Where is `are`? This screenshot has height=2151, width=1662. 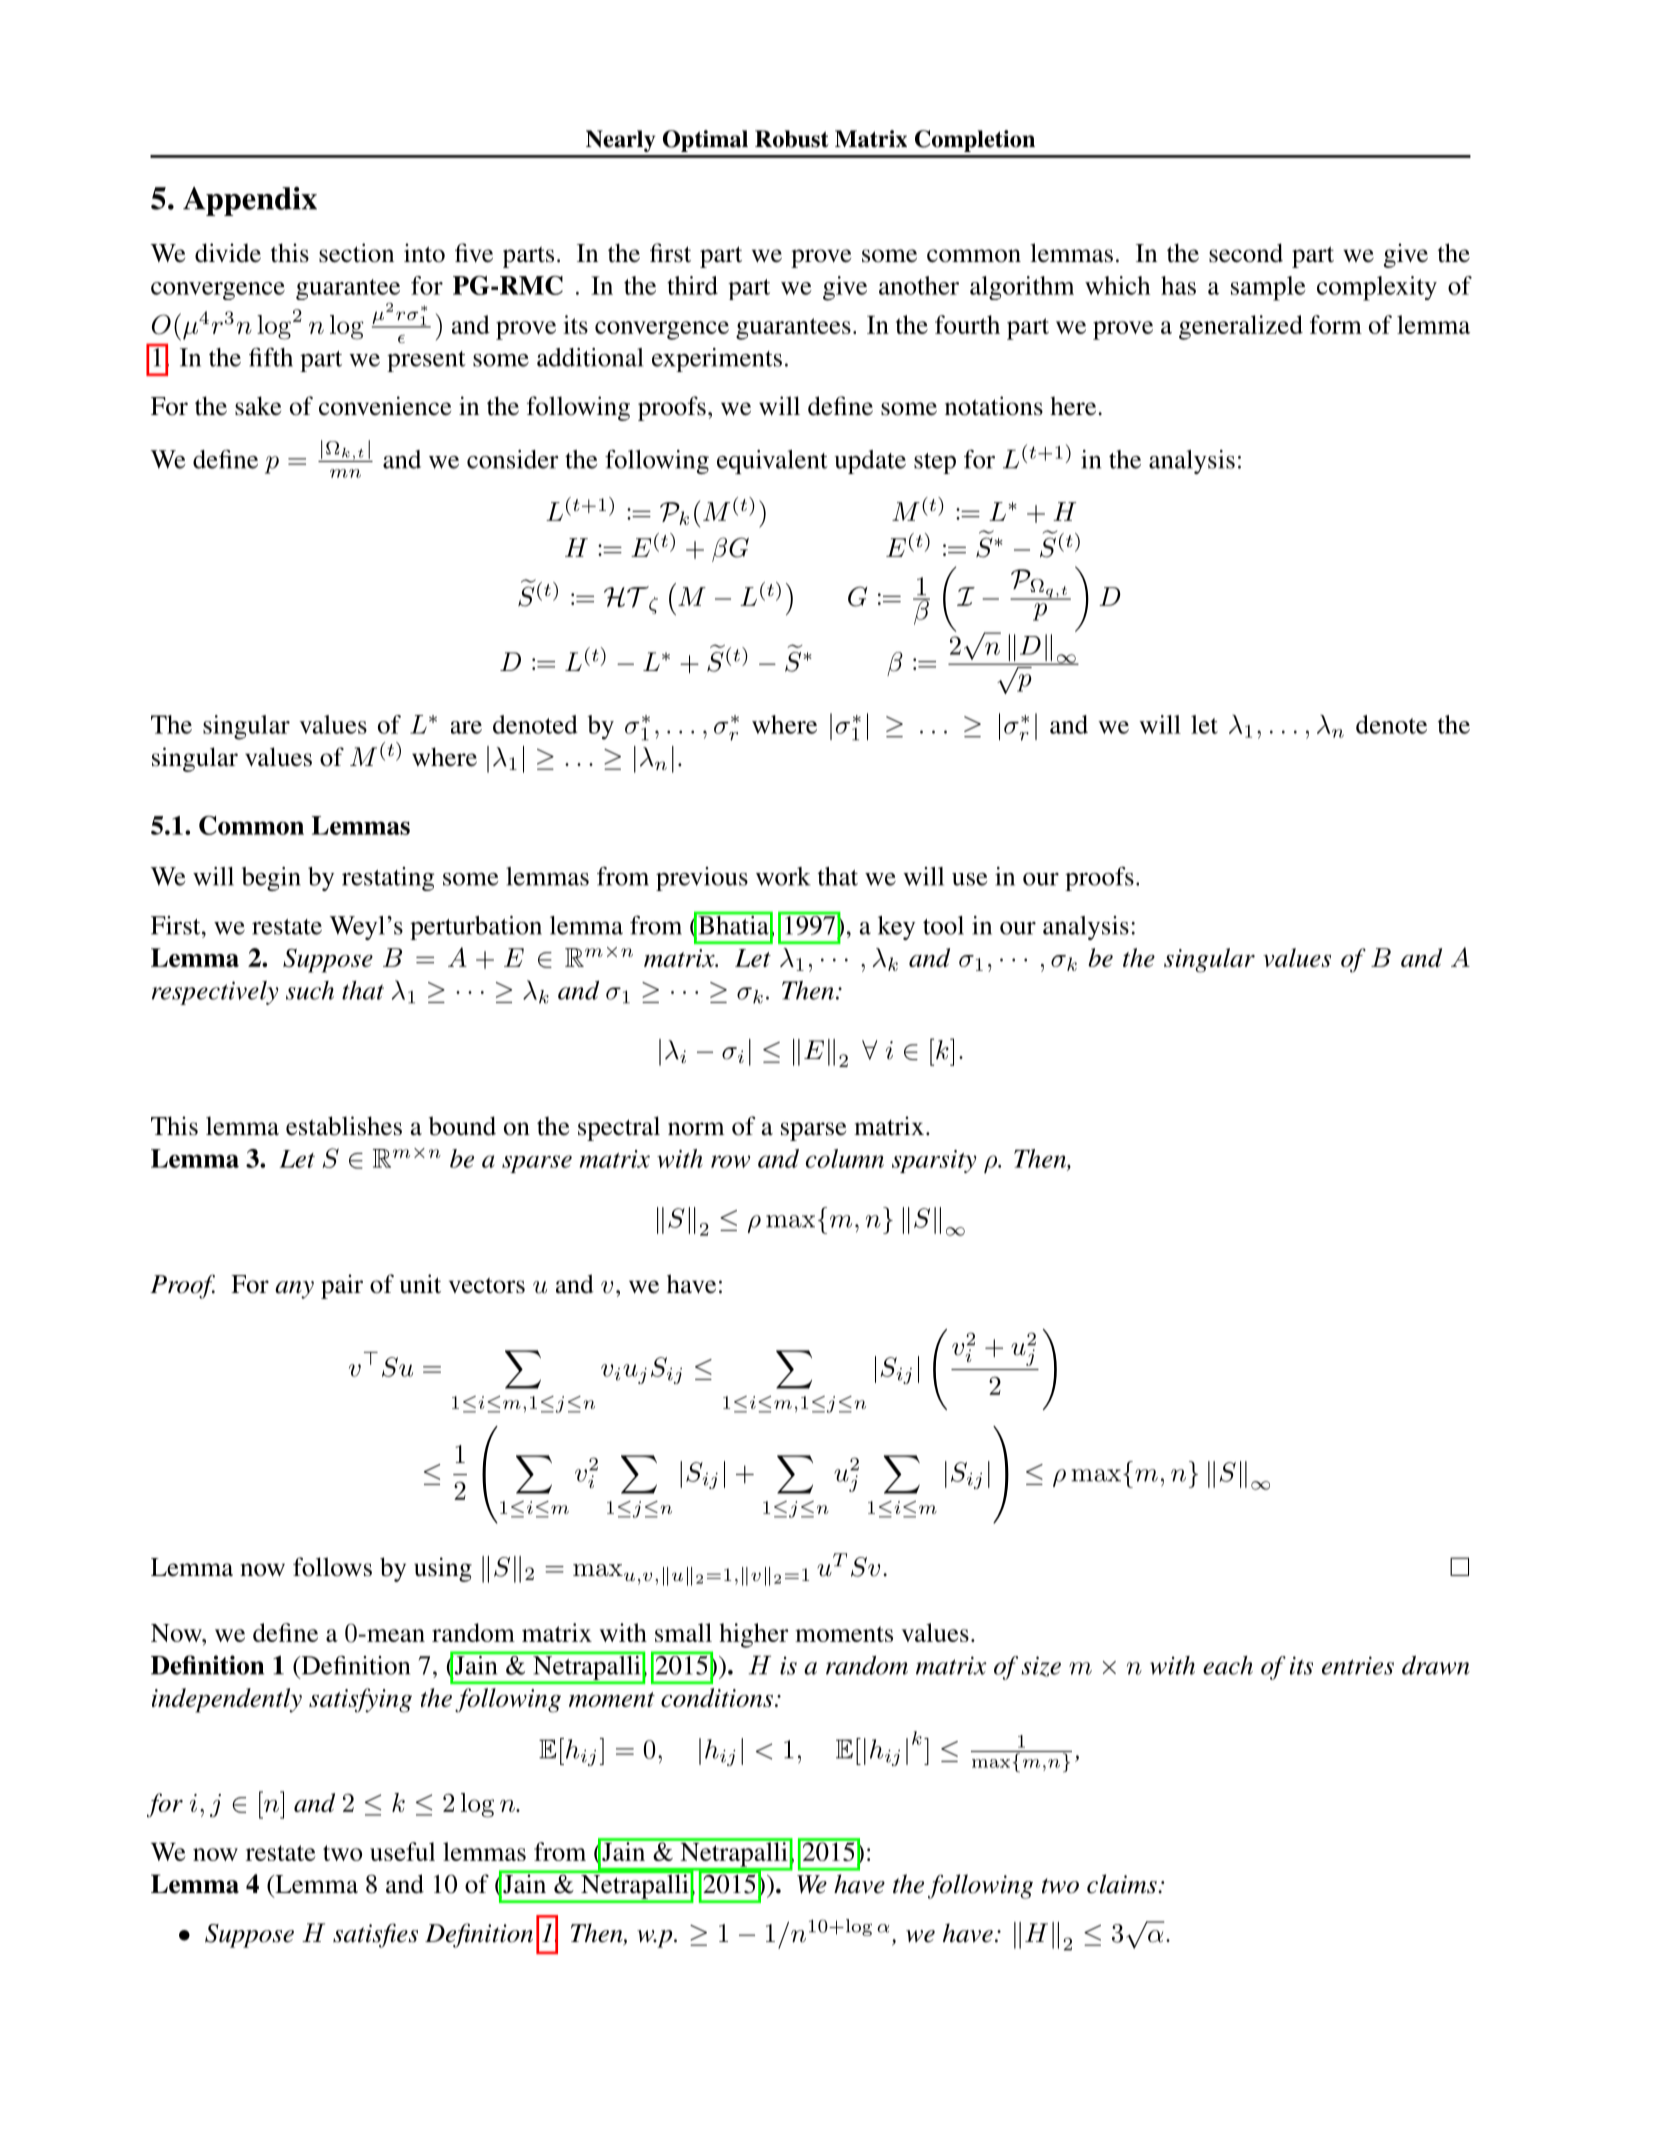
are is located at coordinates (466, 727).
